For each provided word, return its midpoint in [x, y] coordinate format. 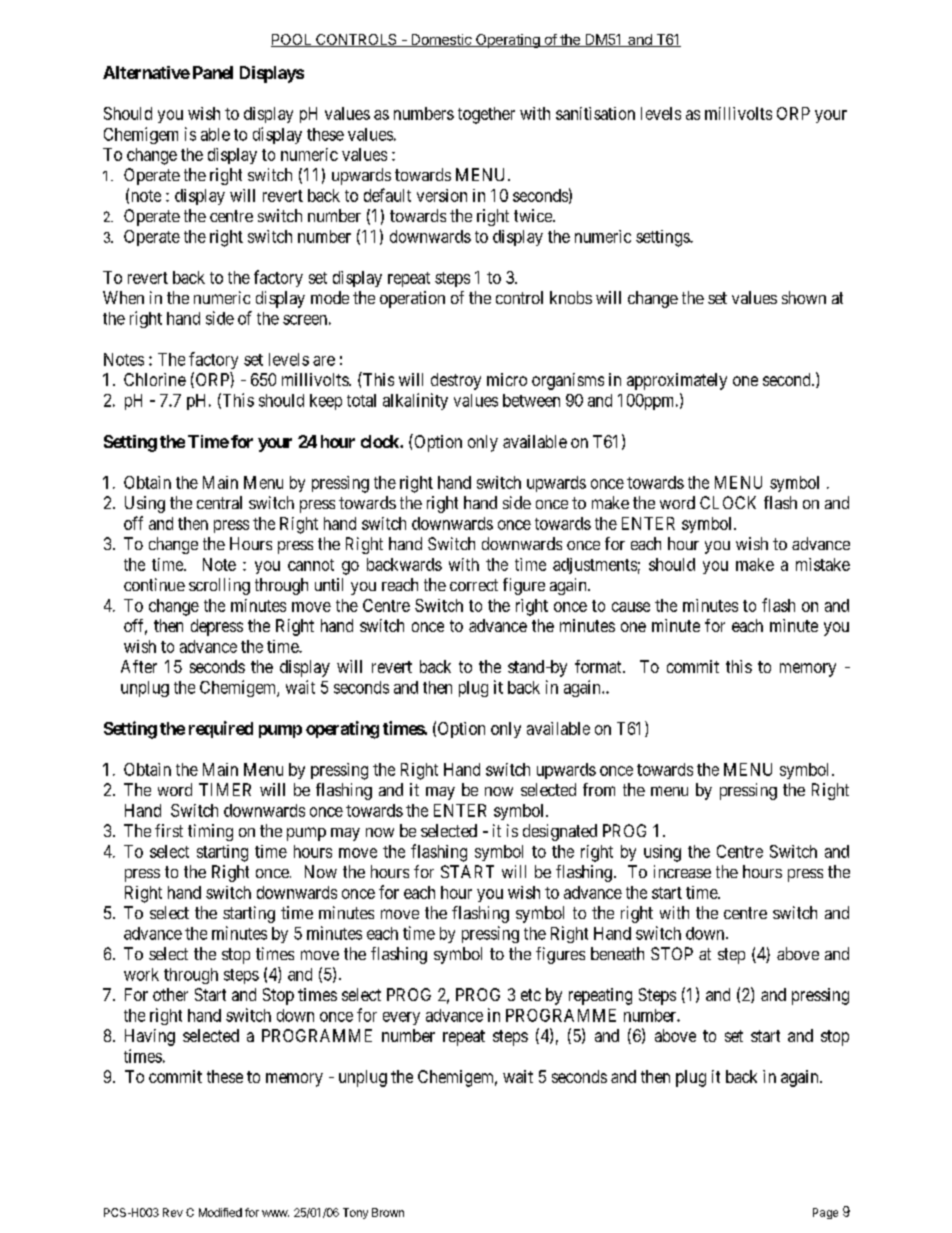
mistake [823, 564]
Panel [213, 72]
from [599, 789]
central [219, 502]
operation [412, 299]
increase [682, 871]
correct [474, 585]
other [170, 994]
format [599, 666]
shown [804, 297]
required [221, 729]
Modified [220, 1212]
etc [531, 995]
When [123, 297]
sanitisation [595, 113]
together [486, 115]
